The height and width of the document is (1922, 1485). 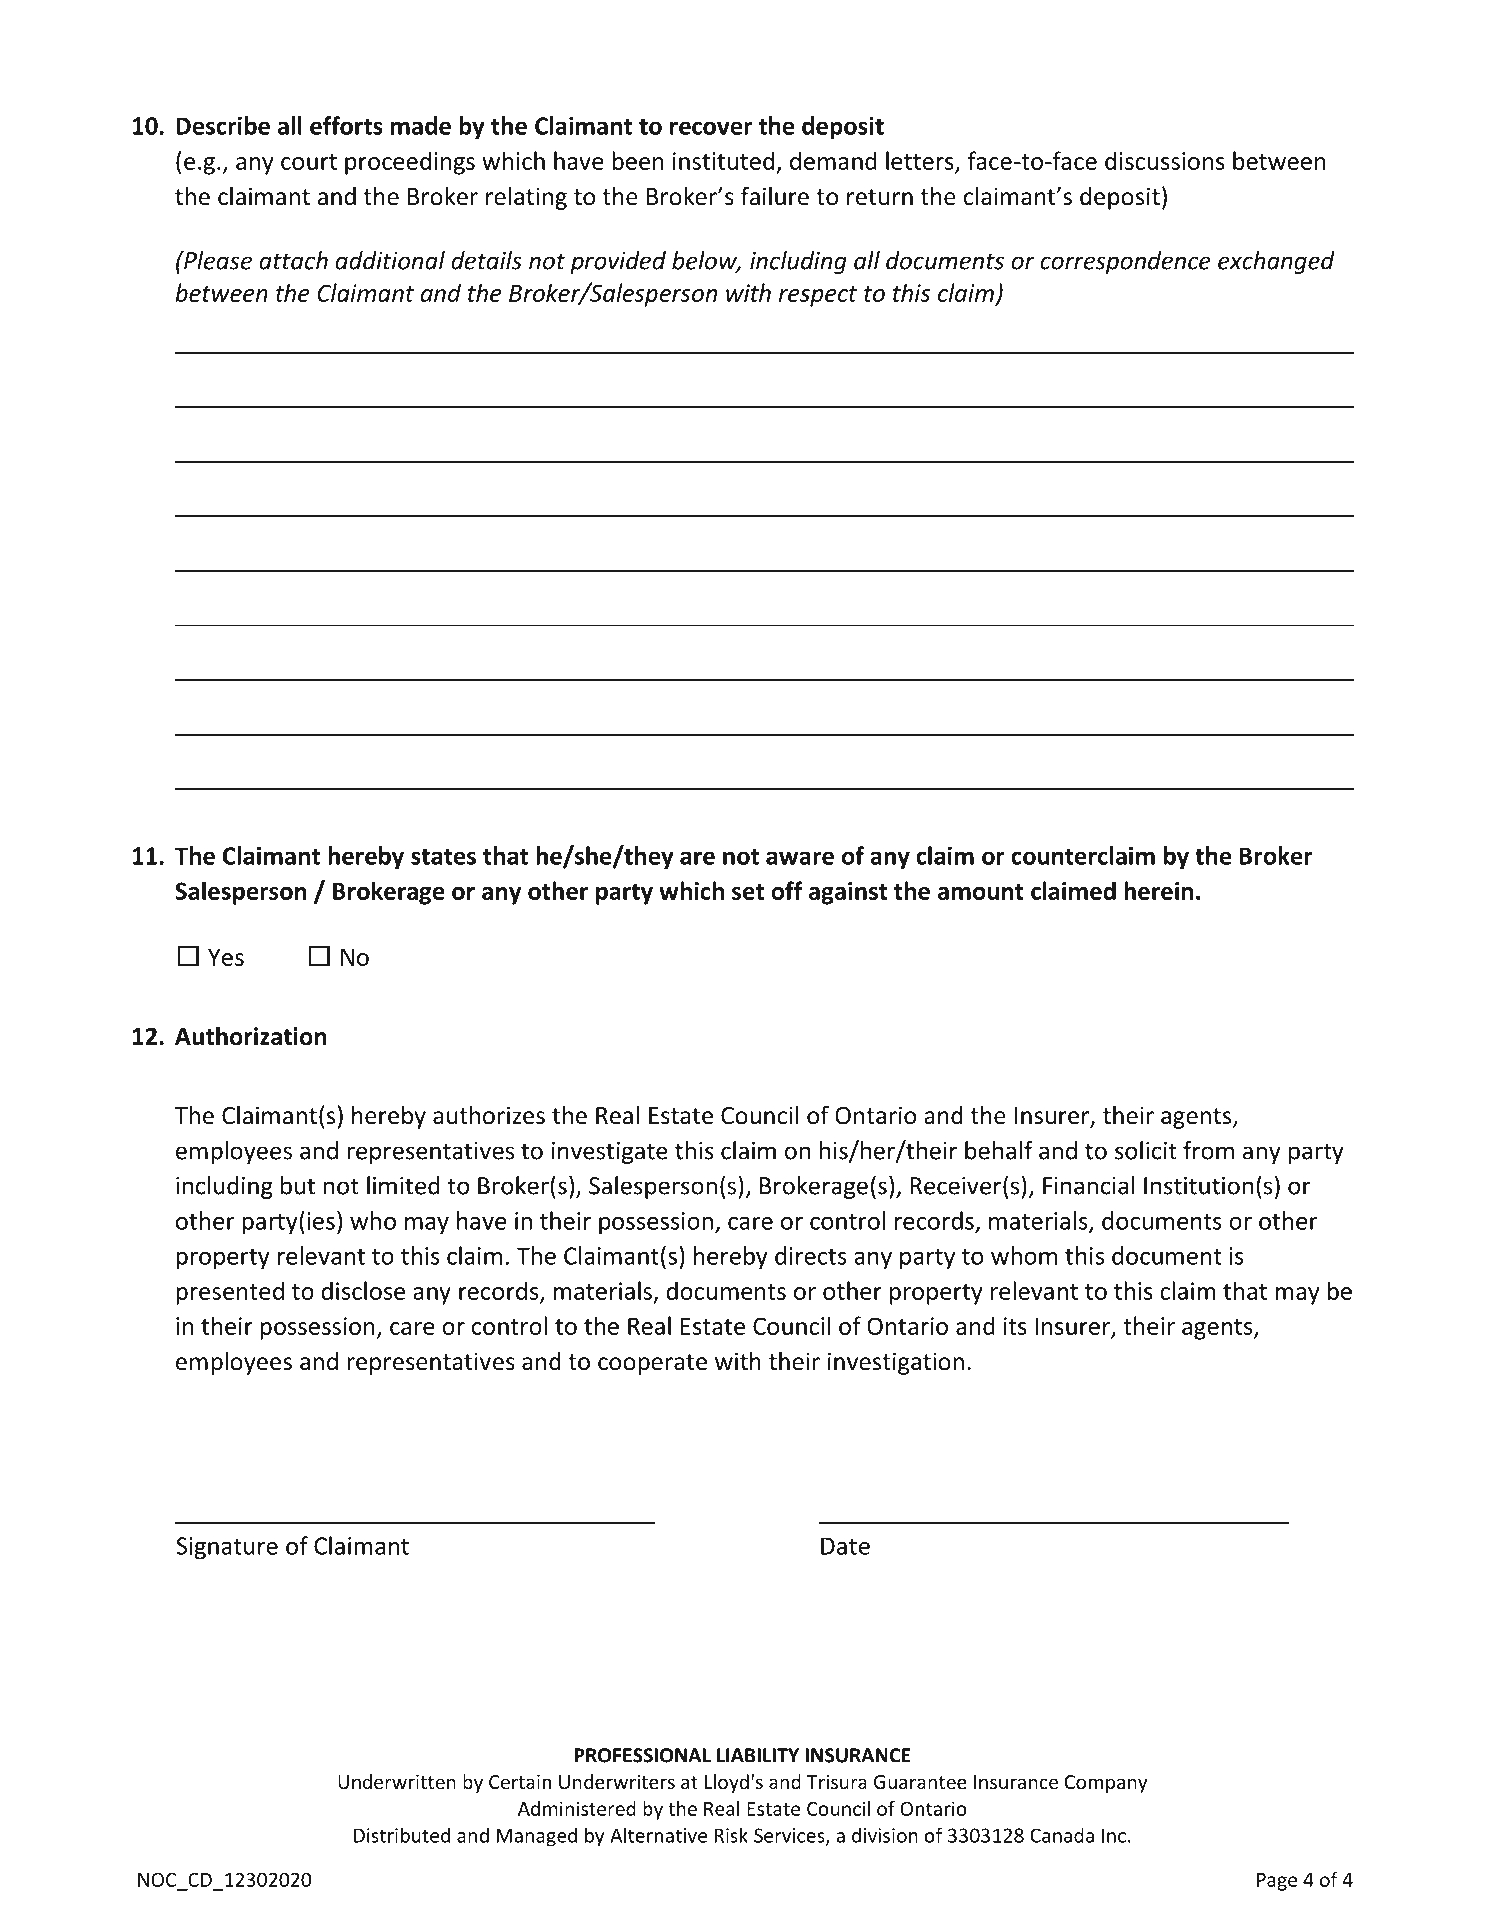 I want to click on failure, so click(x=775, y=196).
